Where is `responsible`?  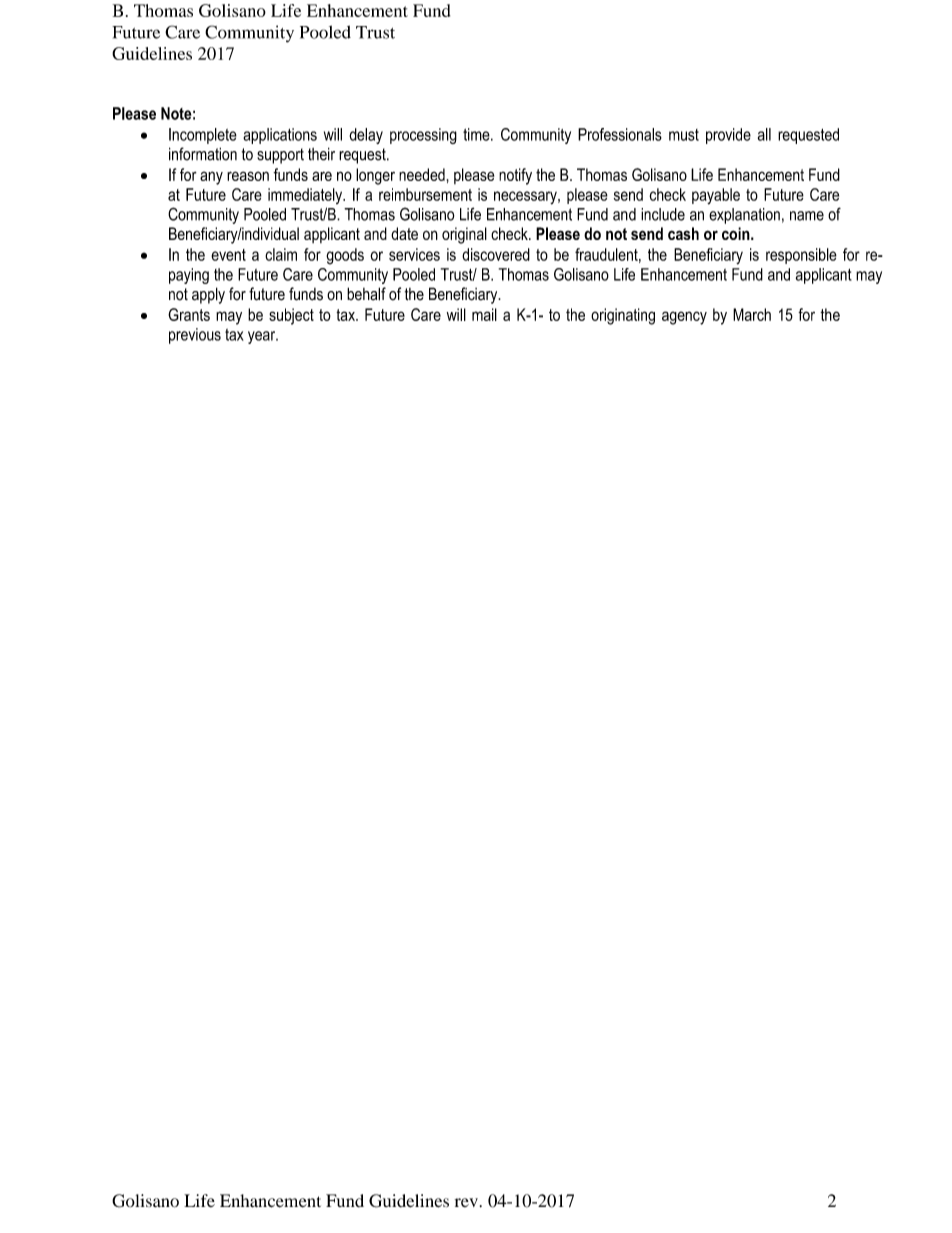
responsible is located at coordinates (801, 256).
